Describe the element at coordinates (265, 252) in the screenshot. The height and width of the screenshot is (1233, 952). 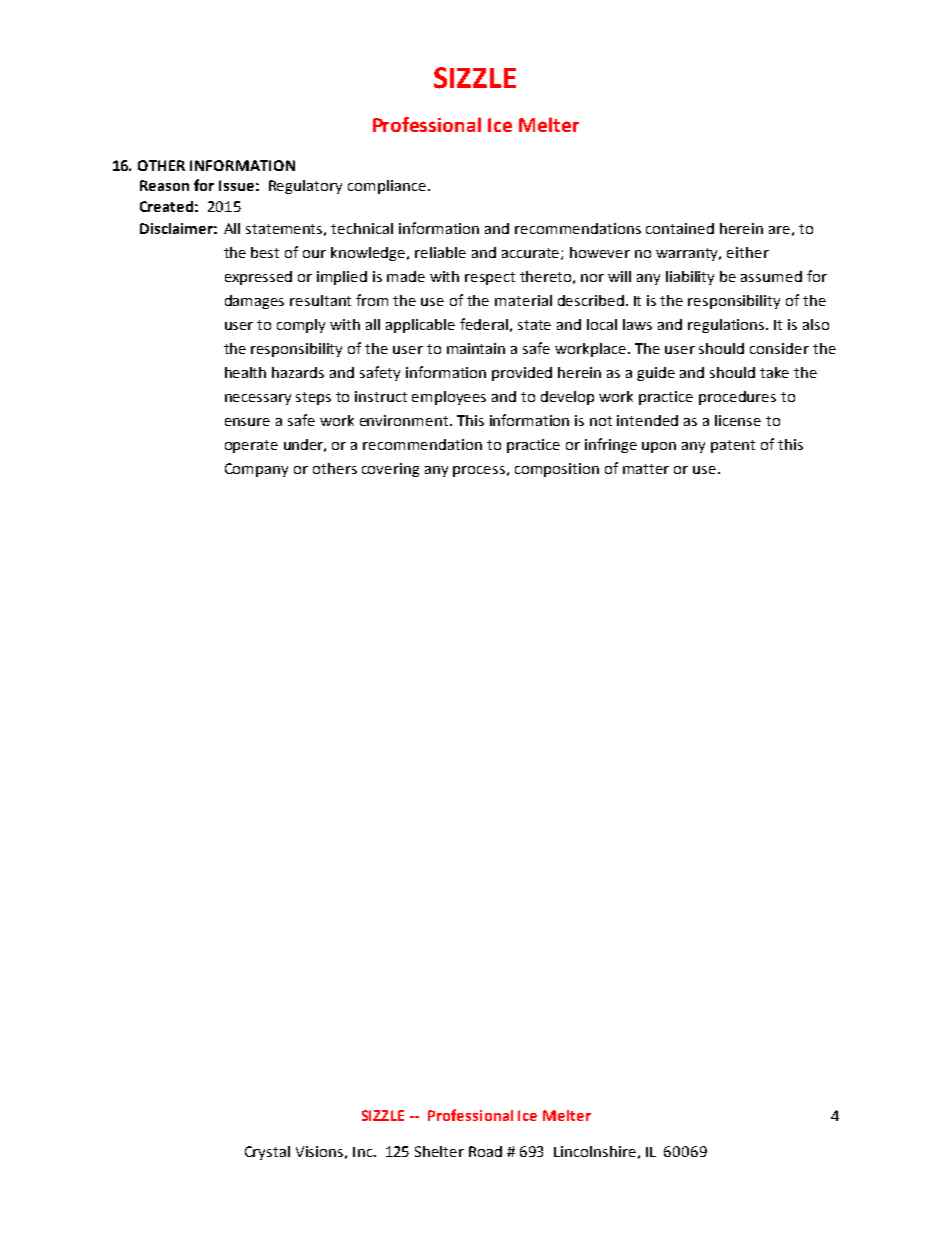
I see `best` at that location.
